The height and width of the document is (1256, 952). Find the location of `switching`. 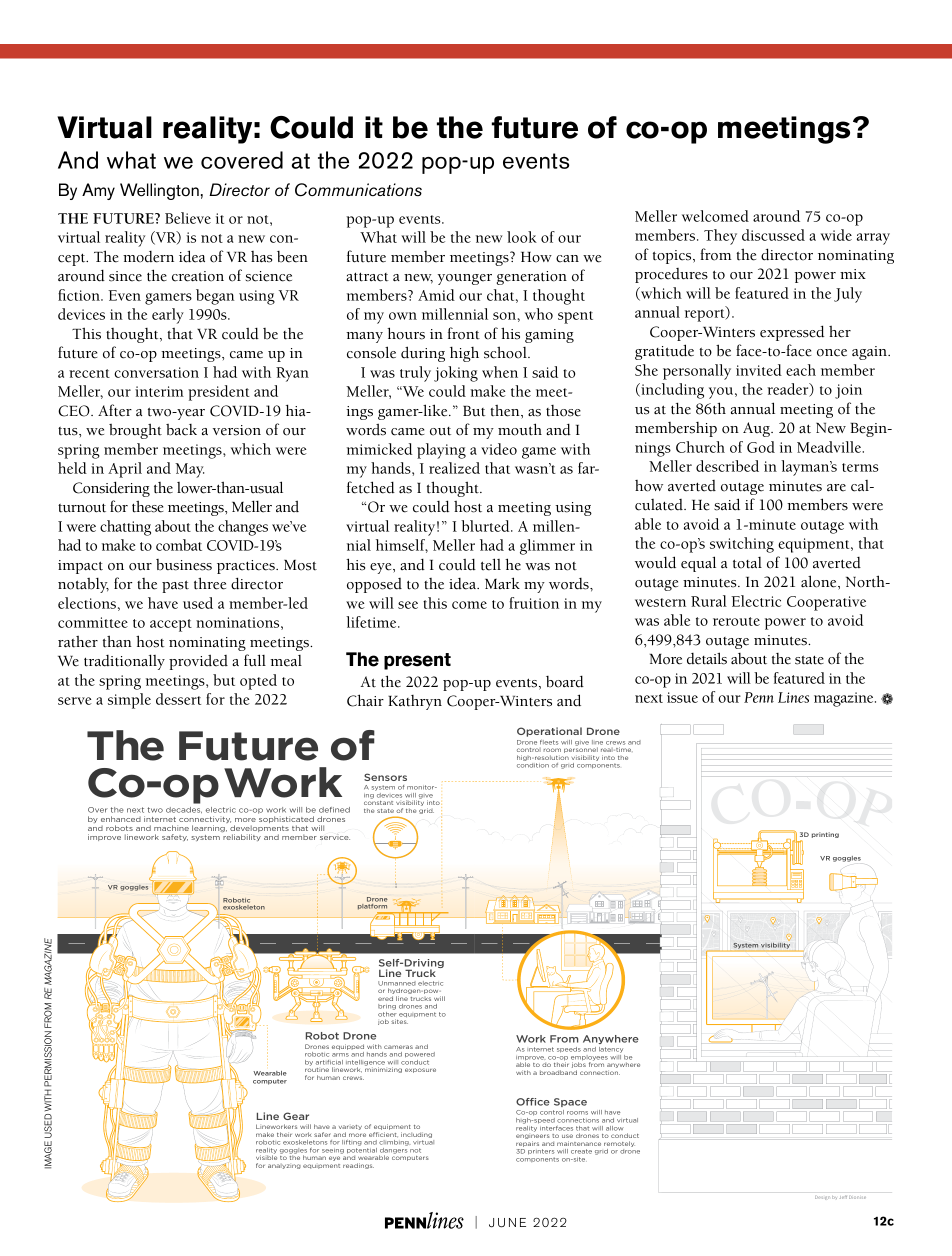

switching is located at coordinates (742, 545).
